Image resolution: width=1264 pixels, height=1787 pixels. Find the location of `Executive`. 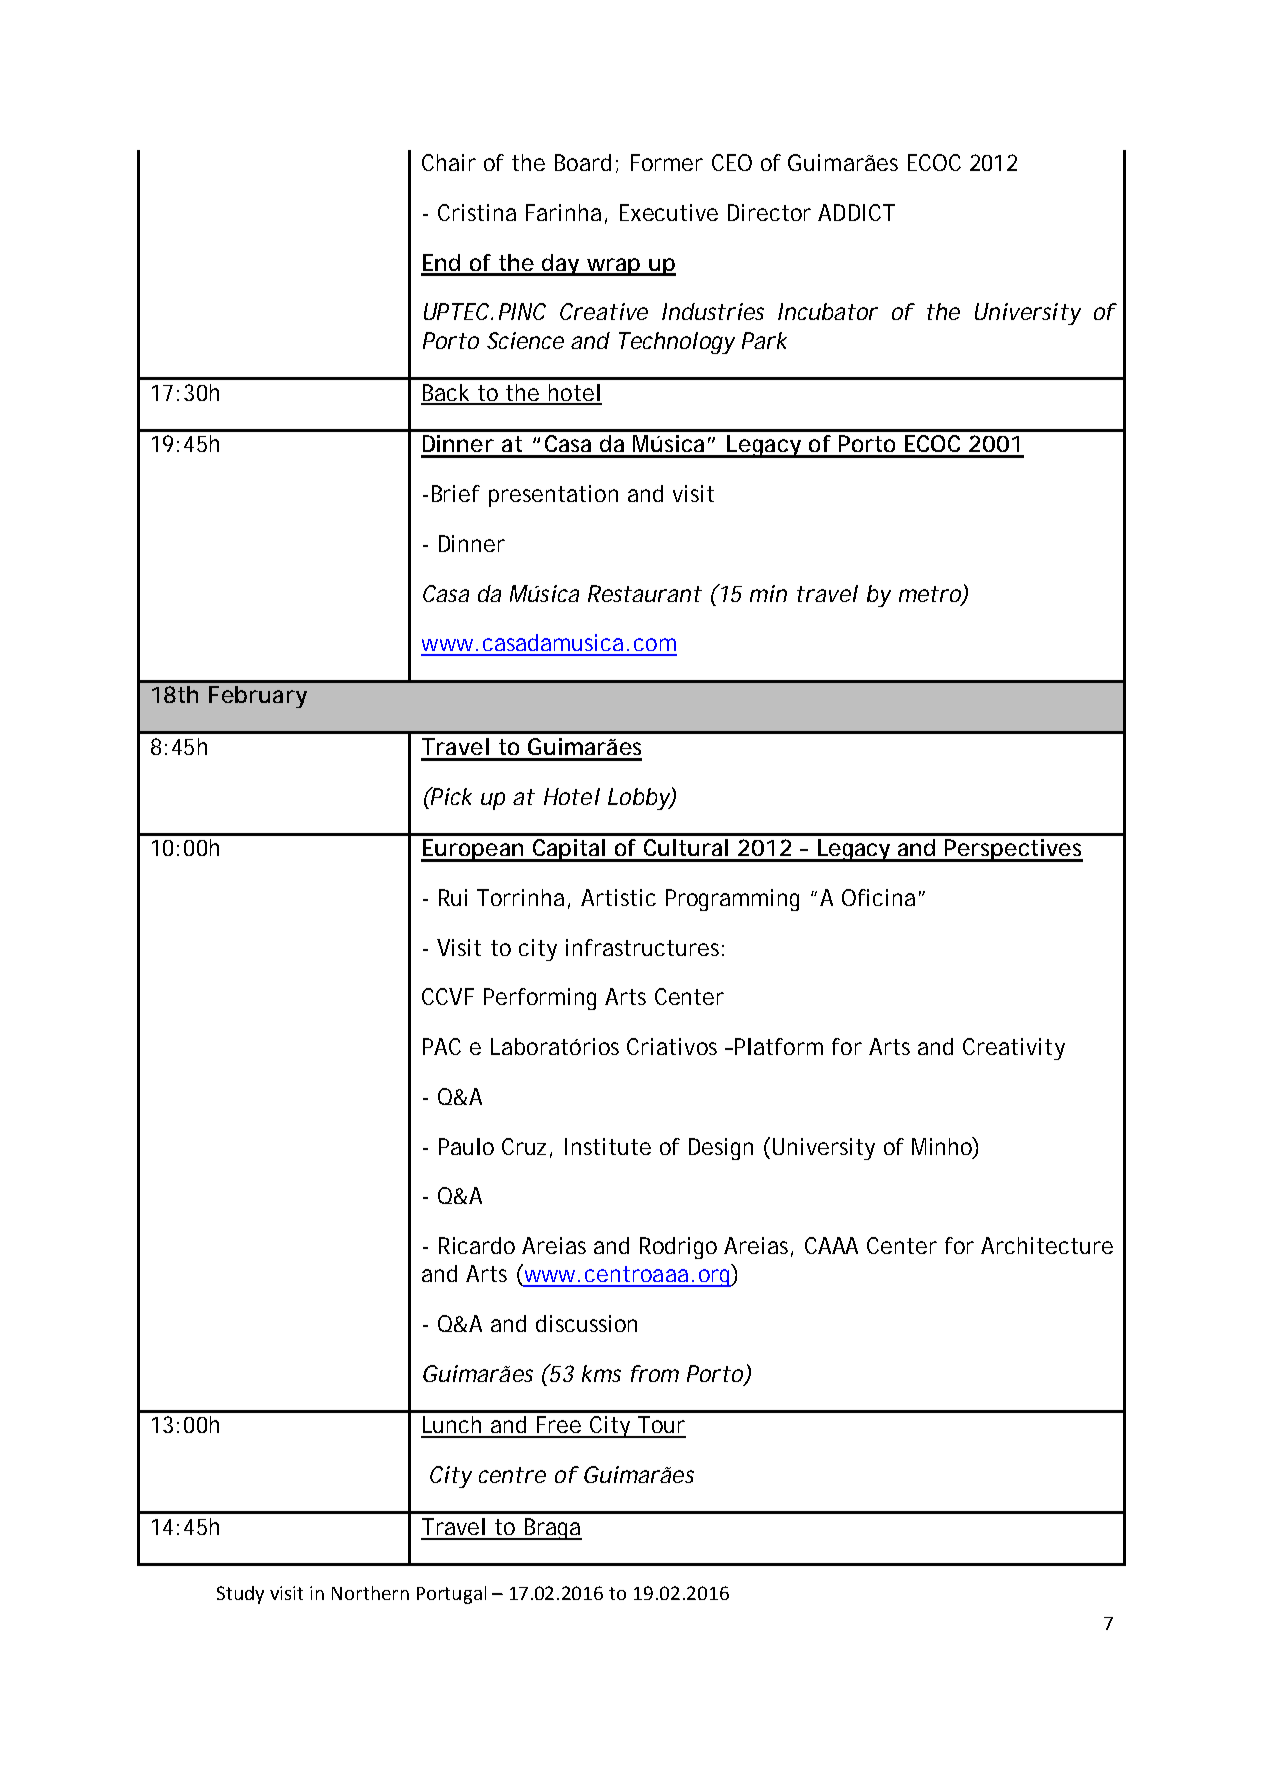

Executive is located at coordinates (669, 212).
